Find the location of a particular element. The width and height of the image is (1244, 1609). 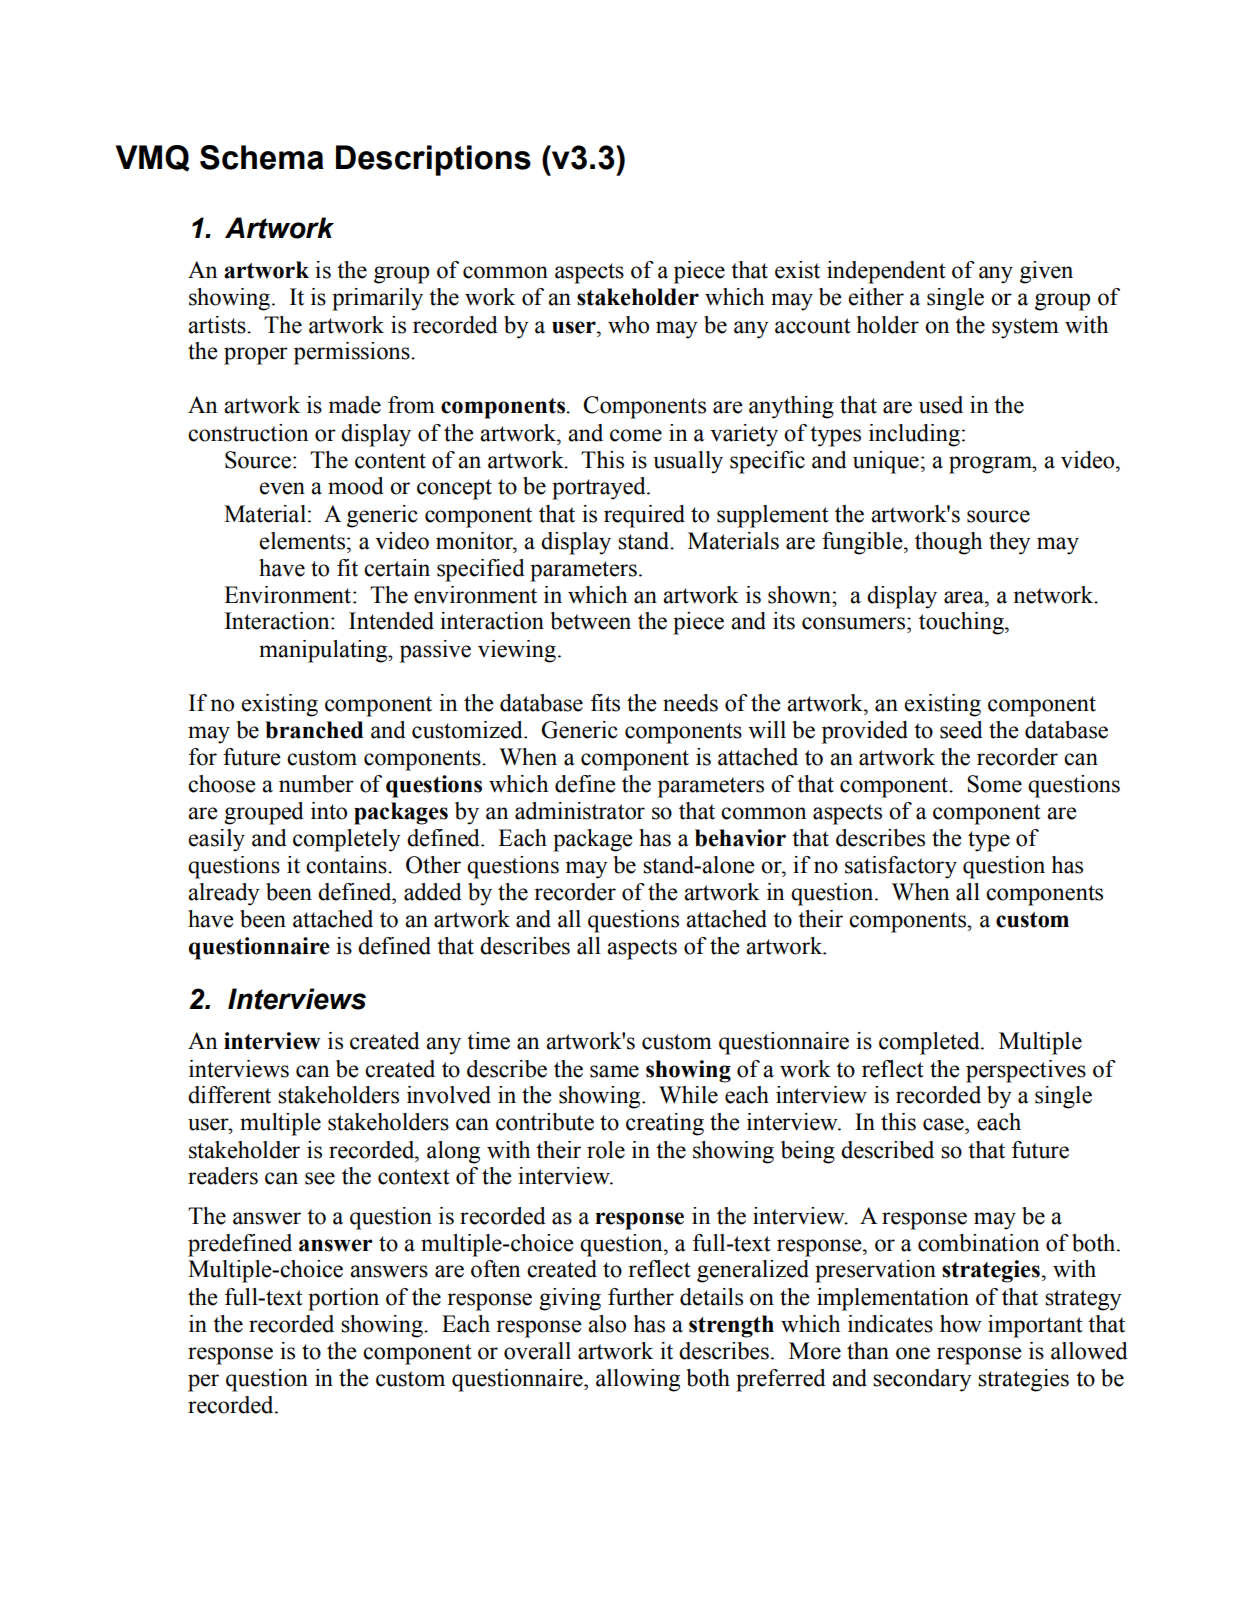

used is located at coordinates (941, 405).
